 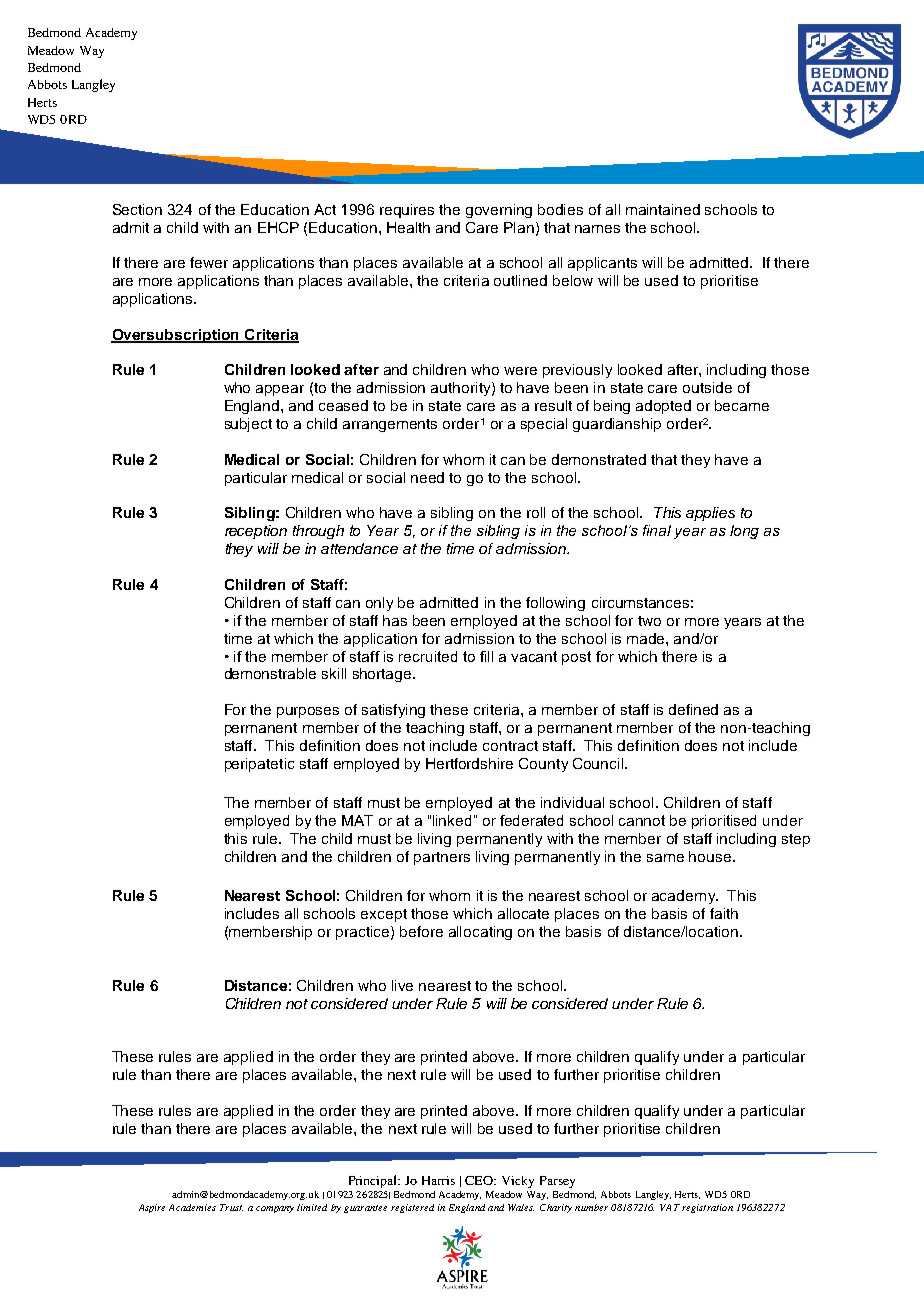 I want to click on Trust, so click(x=231, y=1207).
